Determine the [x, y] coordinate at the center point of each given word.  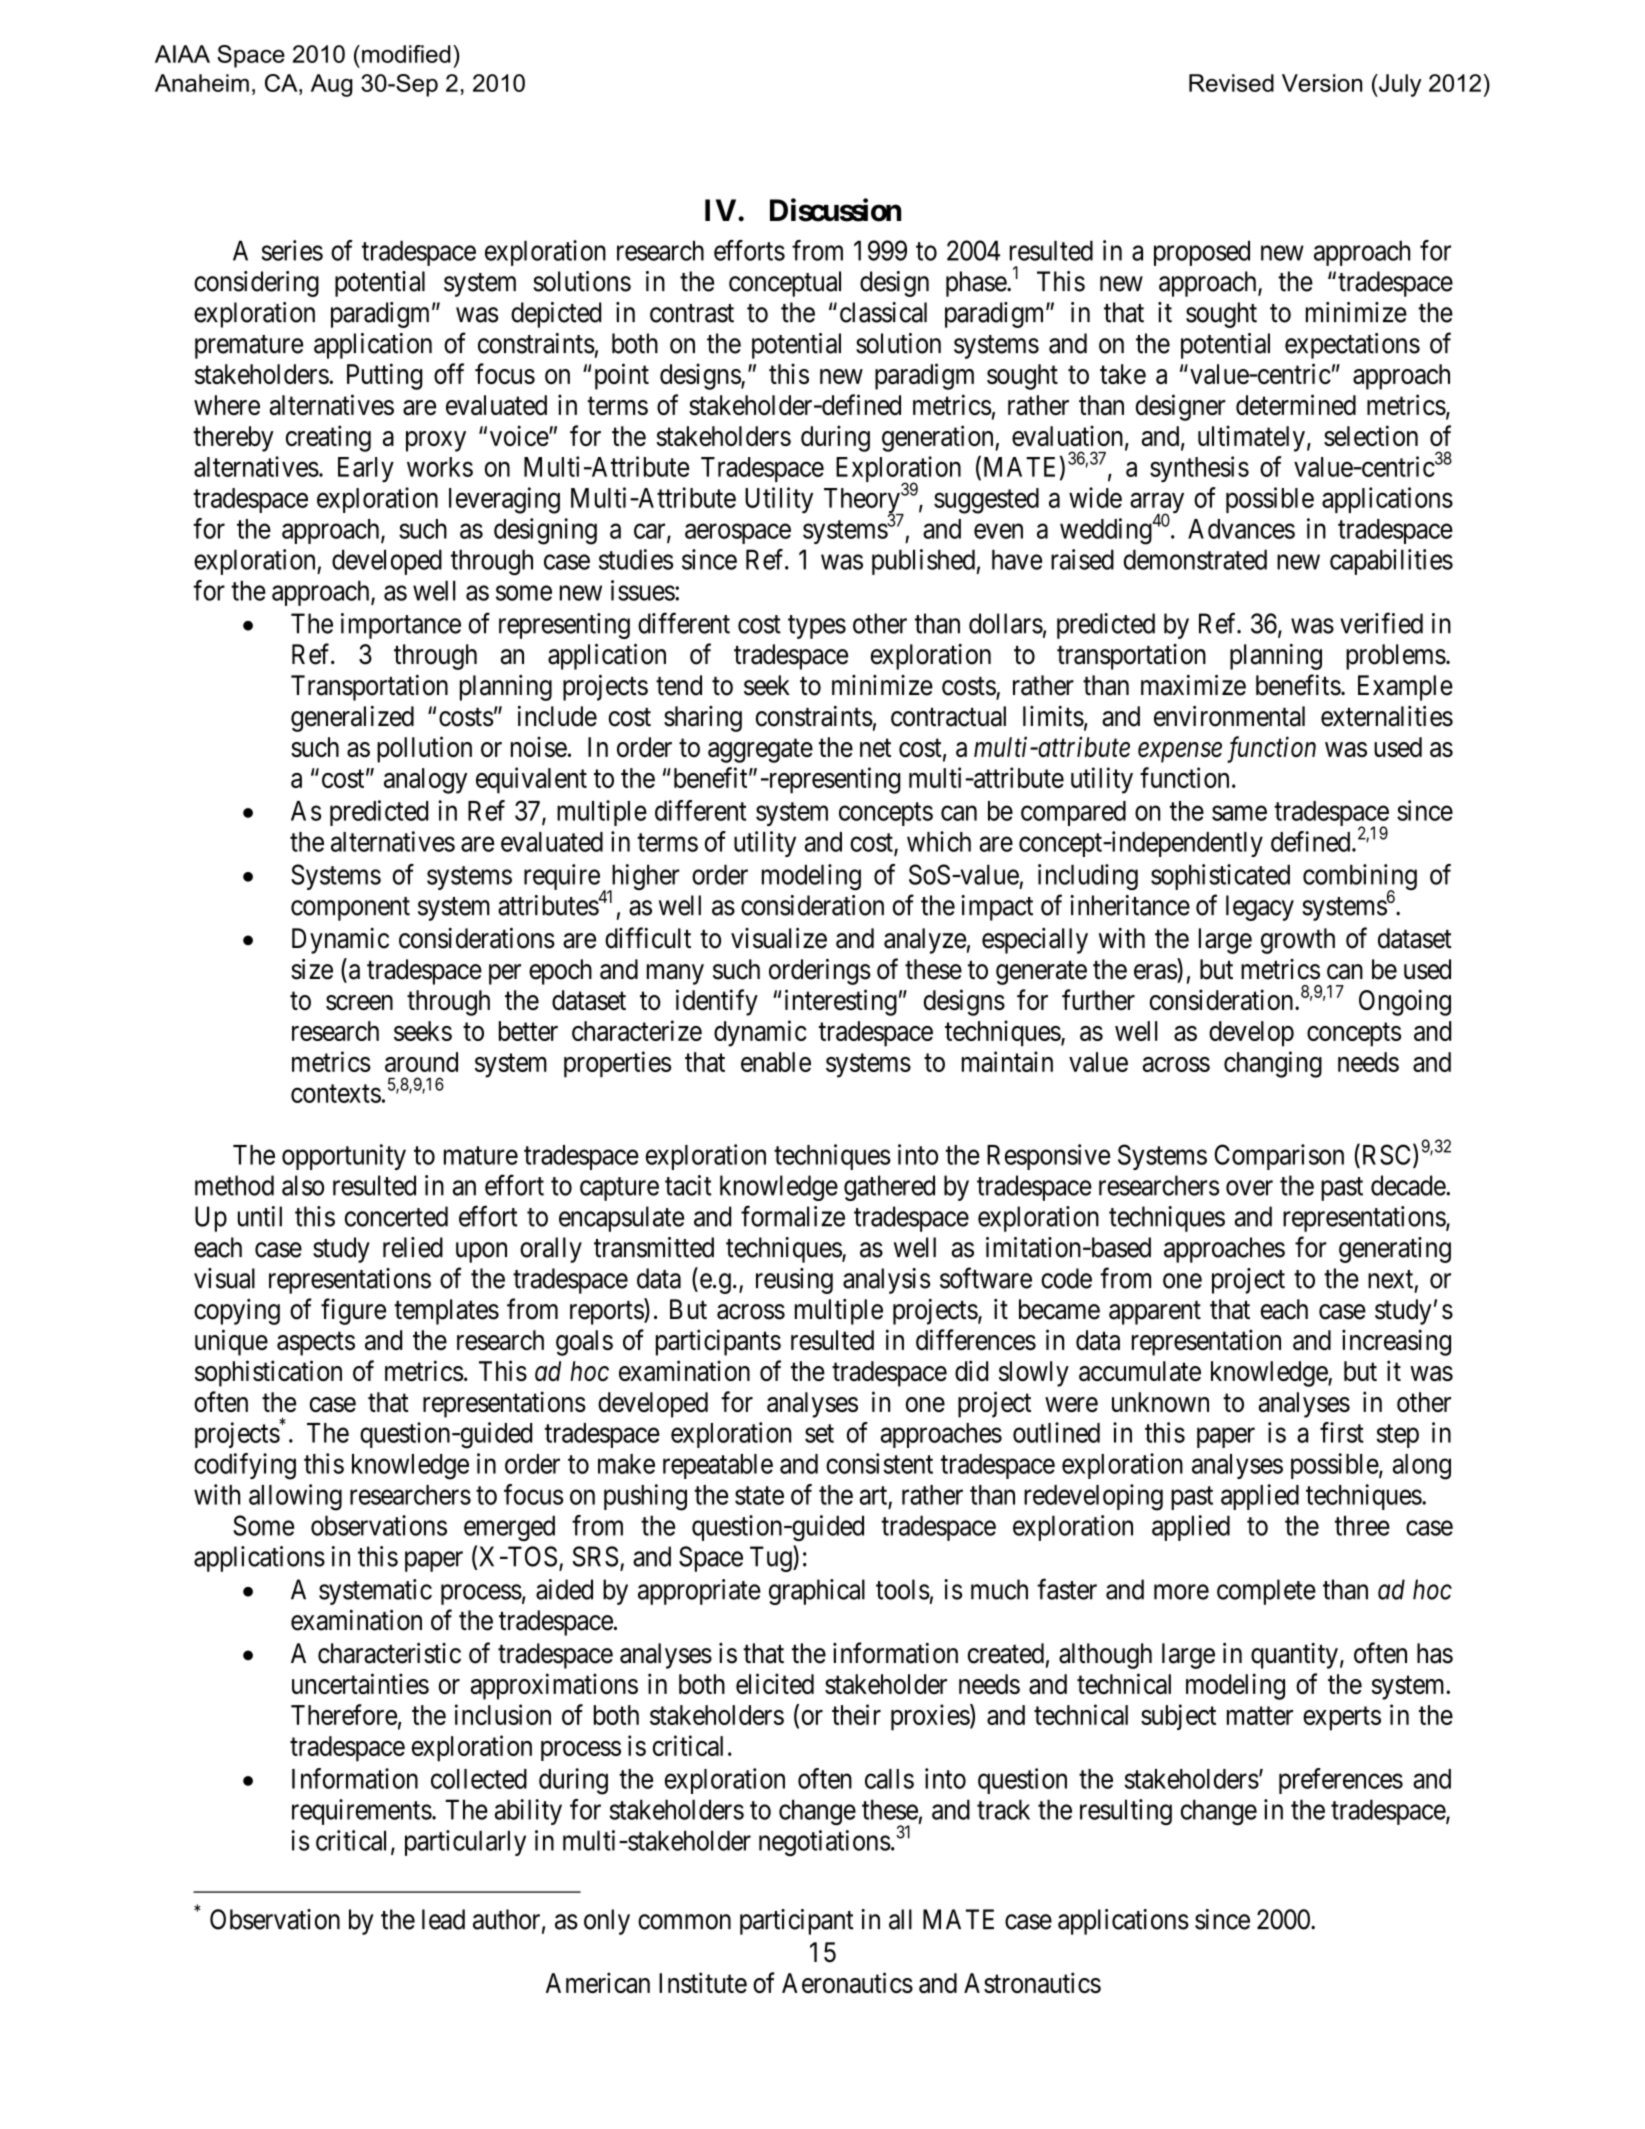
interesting [841, 1002]
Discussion [835, 210]
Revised [1231, 83]
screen [359, 1002]
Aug [332, 85]
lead [443, 1919]
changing [1273, 1064]
